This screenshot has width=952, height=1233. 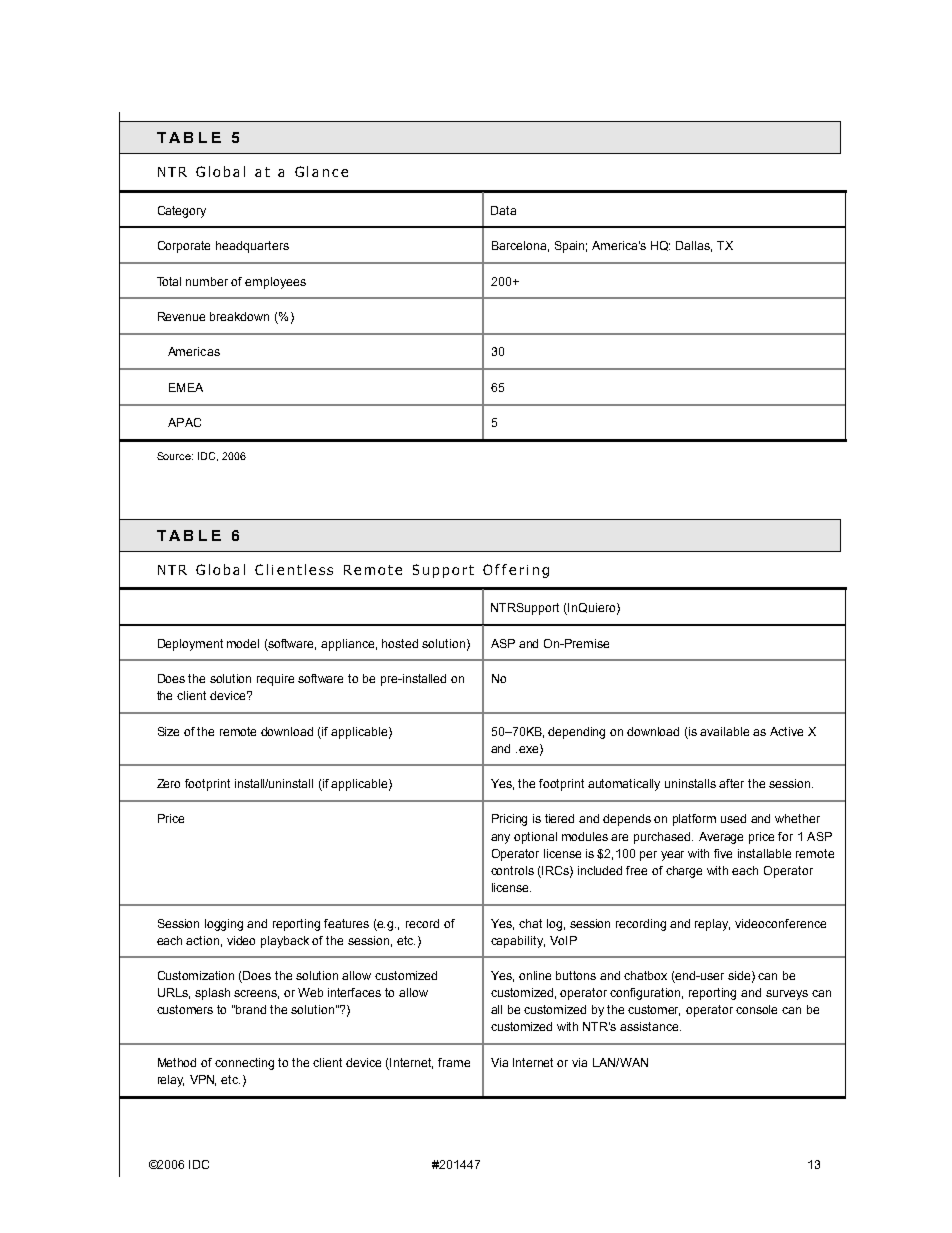 I want to click on Category, so click(x=182, y=212).
